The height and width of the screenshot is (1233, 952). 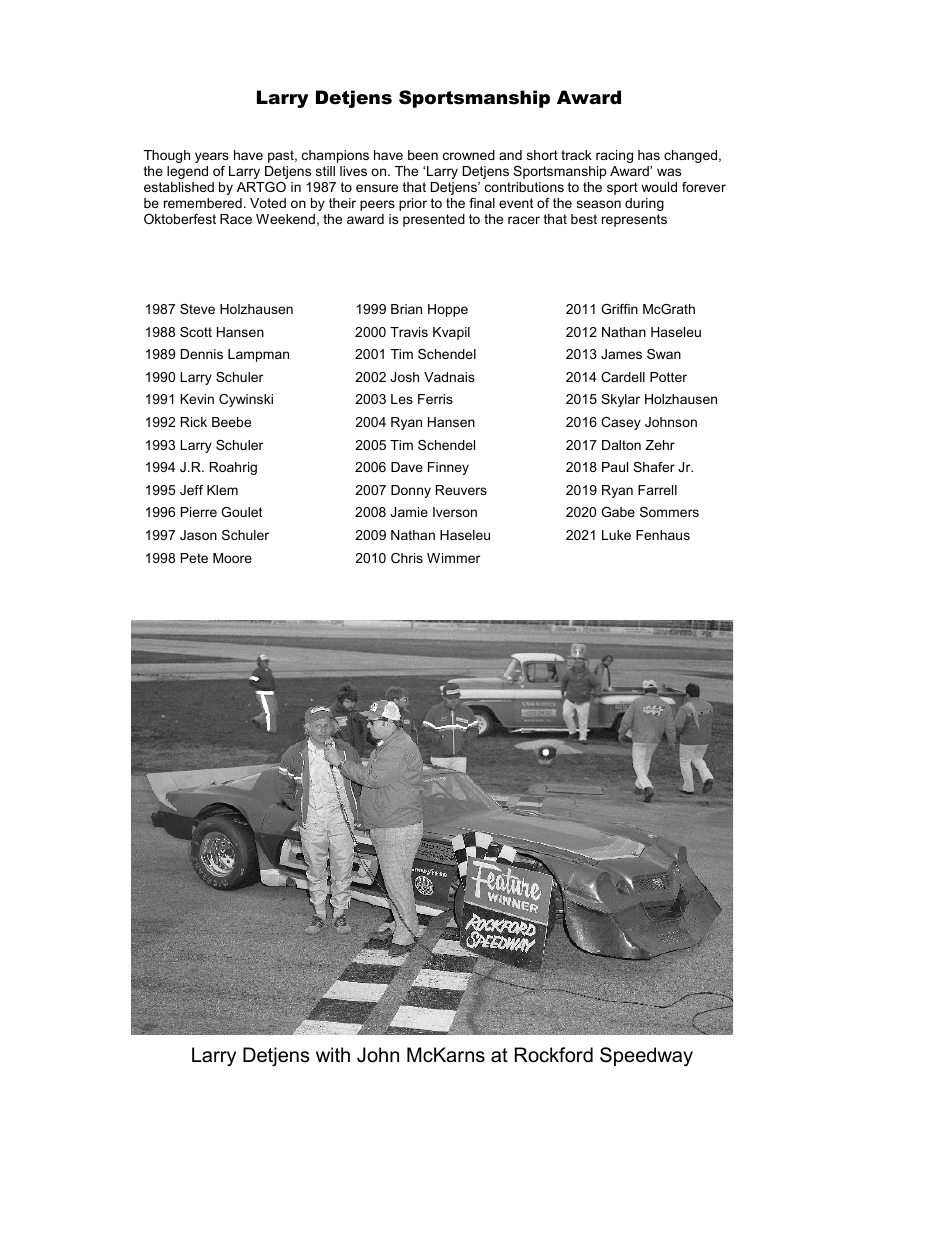 I want to click on with, so click(x=333, y=1054).
